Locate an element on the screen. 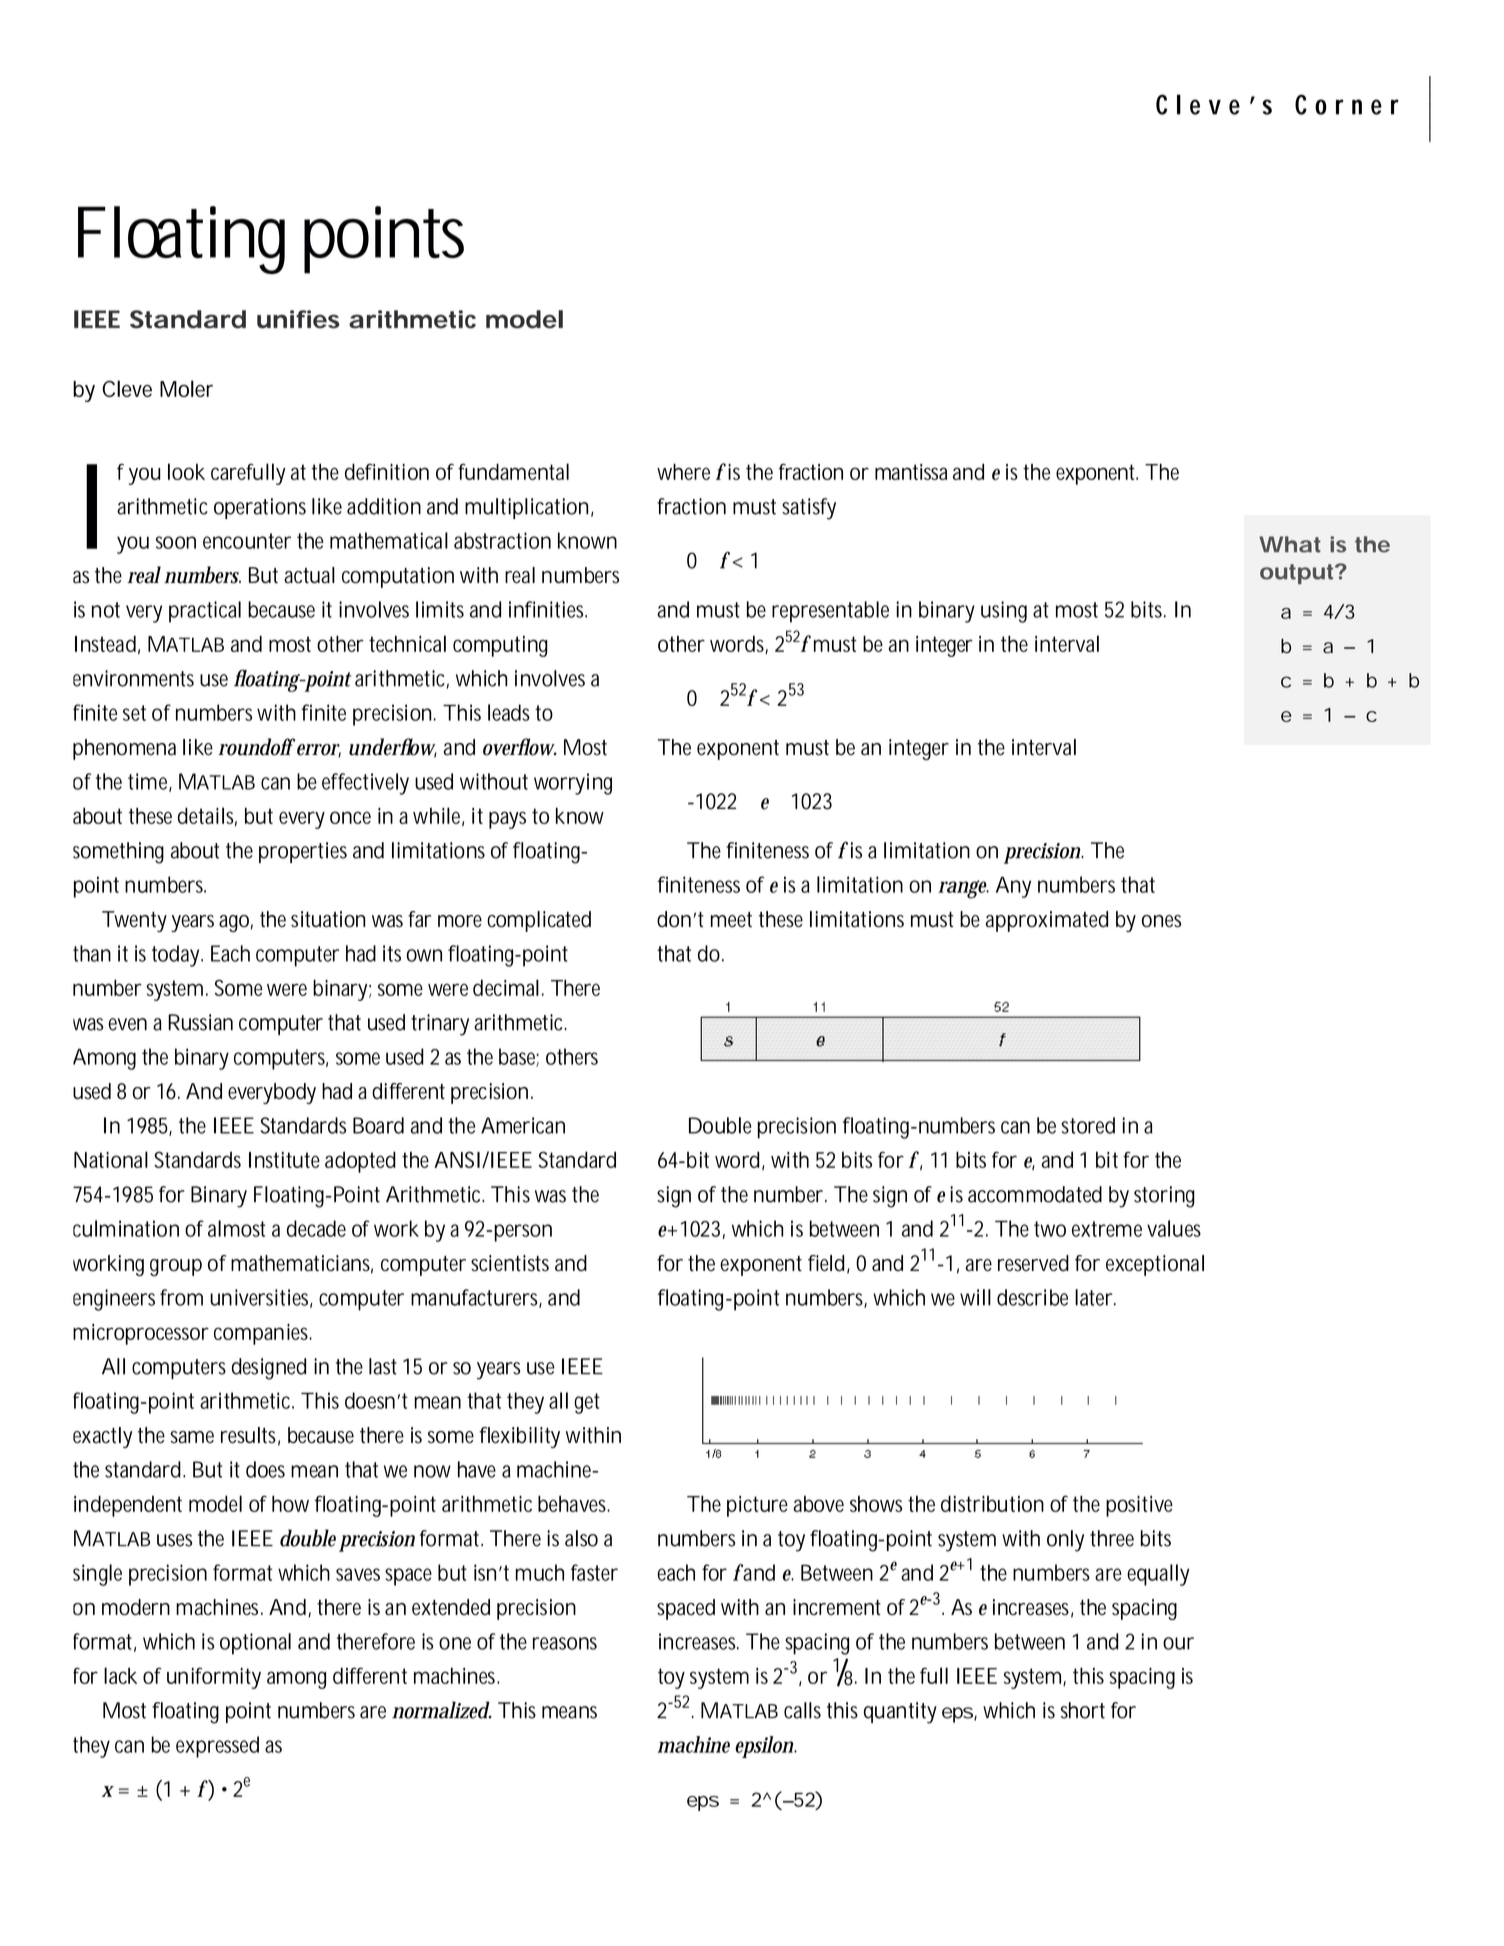  Moler is located at coordinates (186, 388).
